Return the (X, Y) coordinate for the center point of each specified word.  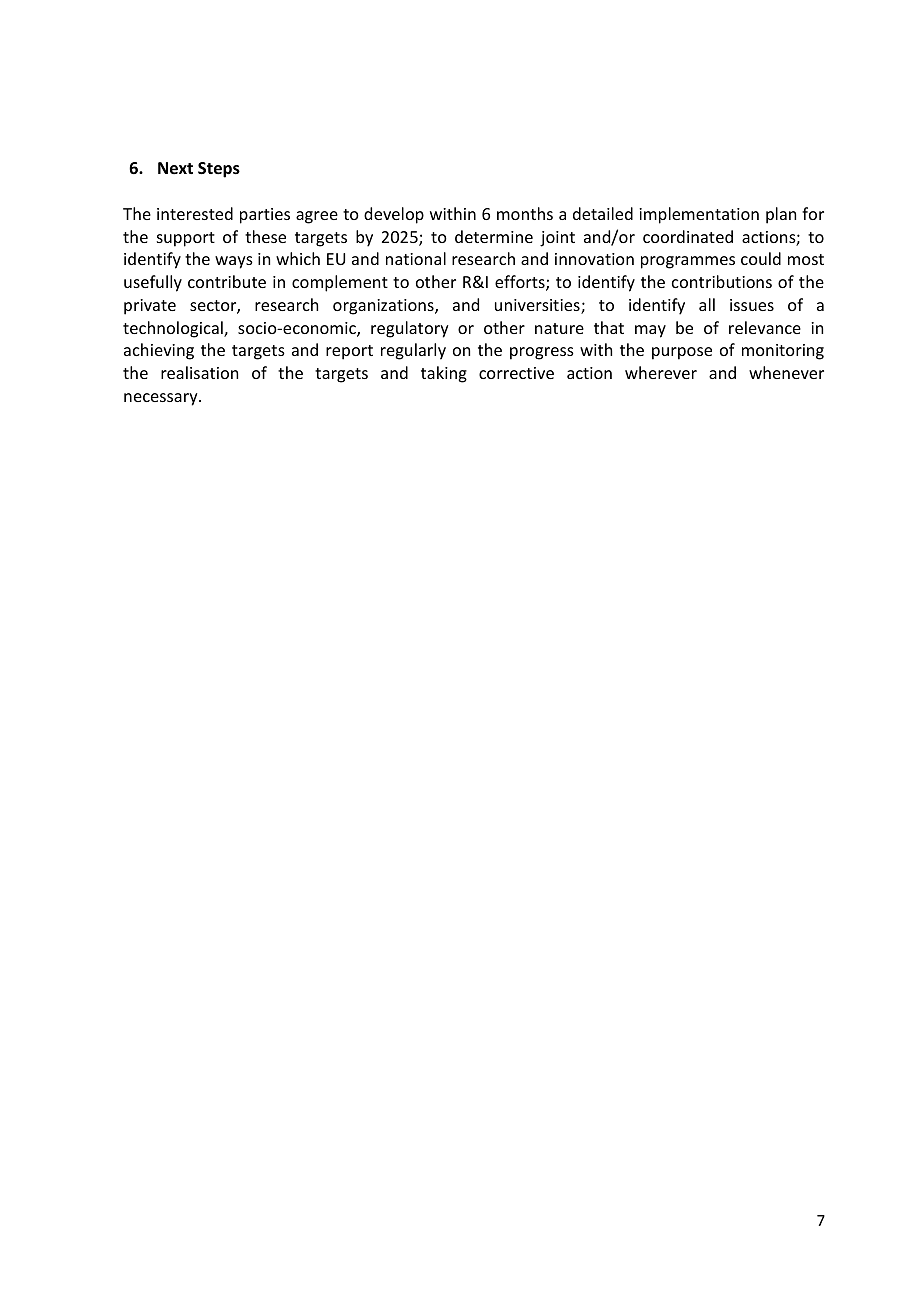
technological (174, 329)
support (186, 239)
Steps (219, 170)
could (761, 258)
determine (494, 236)
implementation (699, 215)
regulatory (410, 329)
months (525, 213)
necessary (162, 399)
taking (444, 374)
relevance (765, 327)
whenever (786, 372)
